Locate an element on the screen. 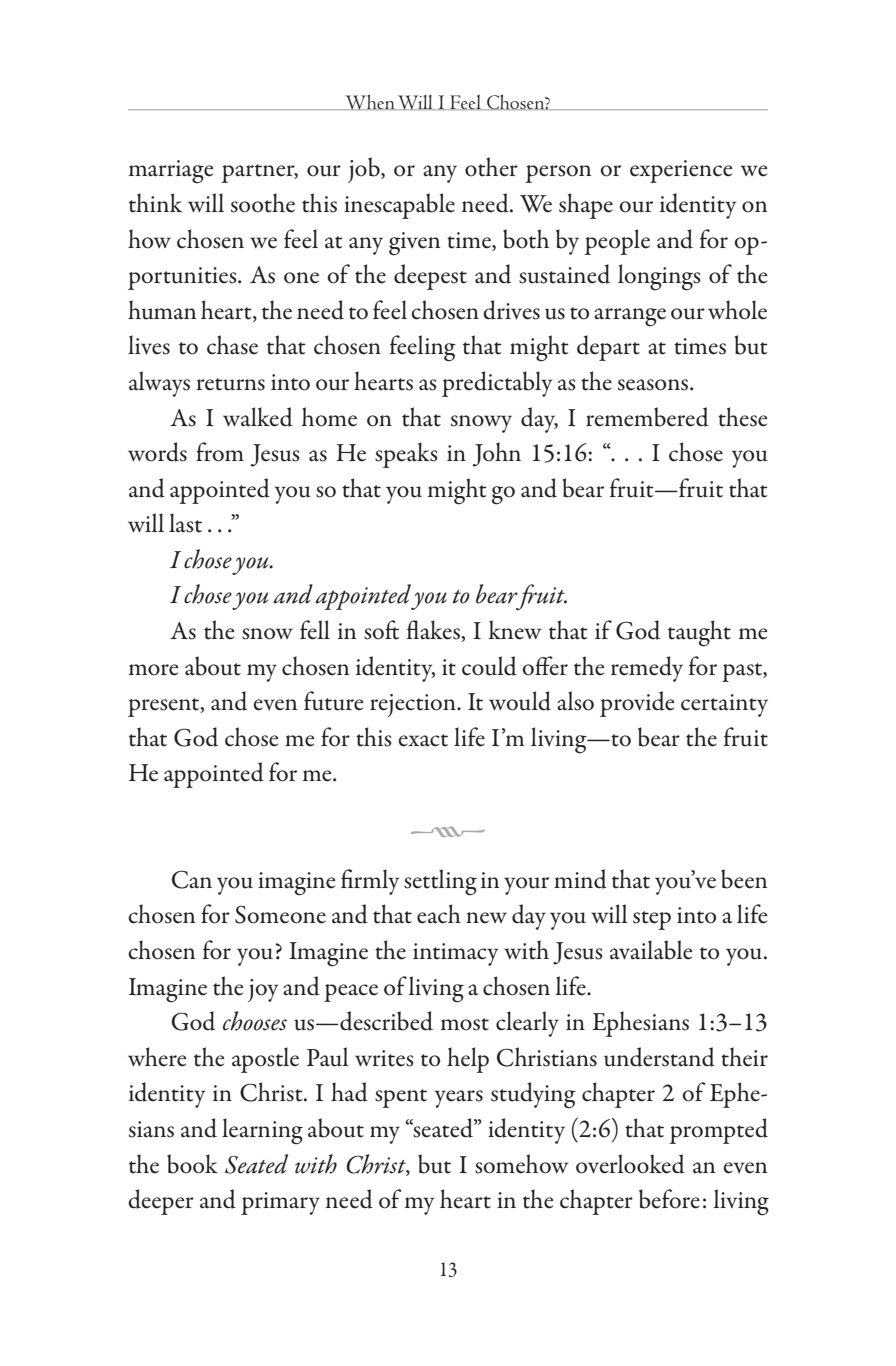 The width and height of the screenshot is (896, 1366). predictably is located at coordinates (497, 384).
